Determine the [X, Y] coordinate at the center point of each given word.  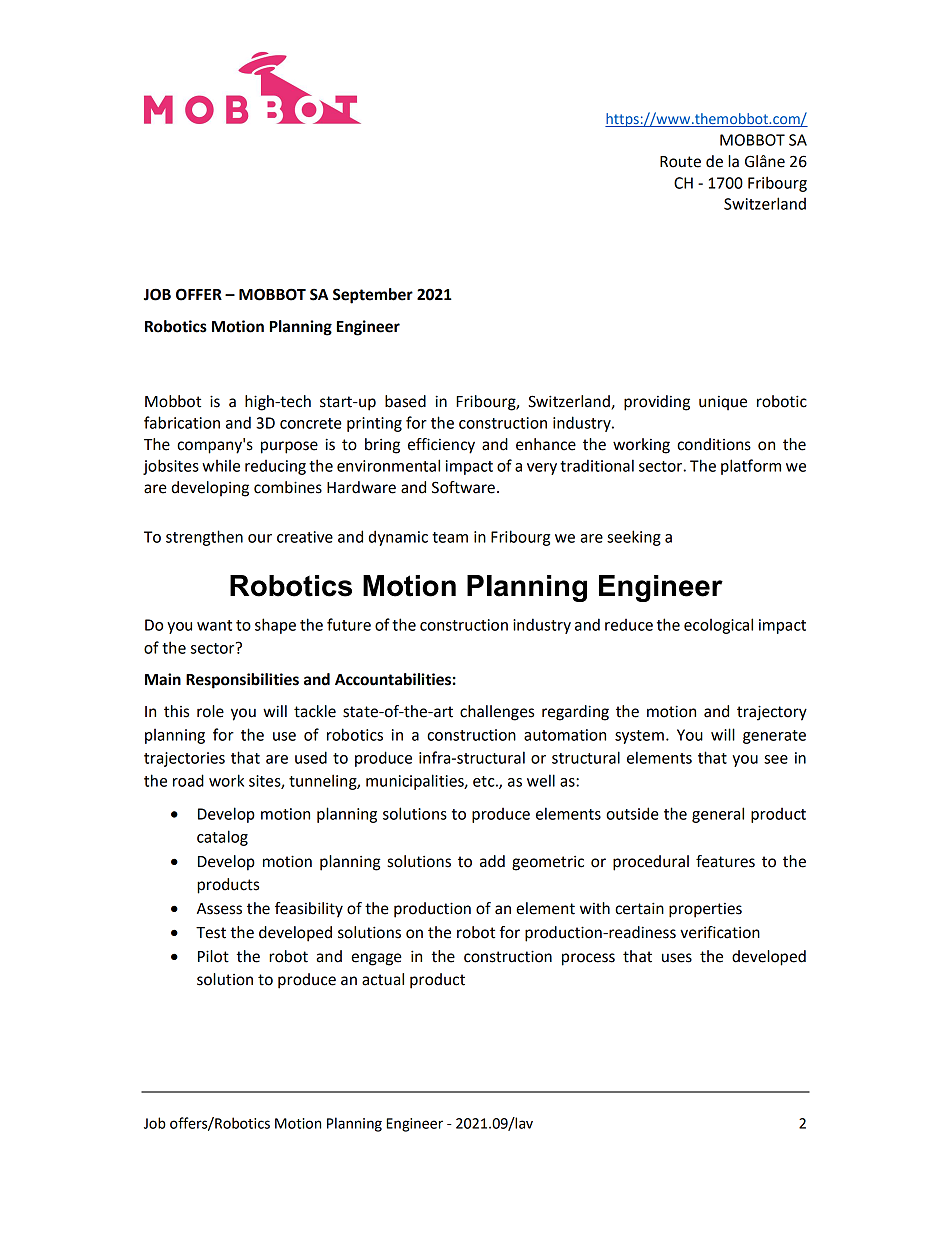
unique [723, 403]
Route [680, 162]
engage [376, 959]
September [373, 296]
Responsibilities [242, 681]
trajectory [772, 713]
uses [677, 958]
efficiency [441, 446]
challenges [497, 713]
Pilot [213, 956]
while [221, 466]
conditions [714, 444]
